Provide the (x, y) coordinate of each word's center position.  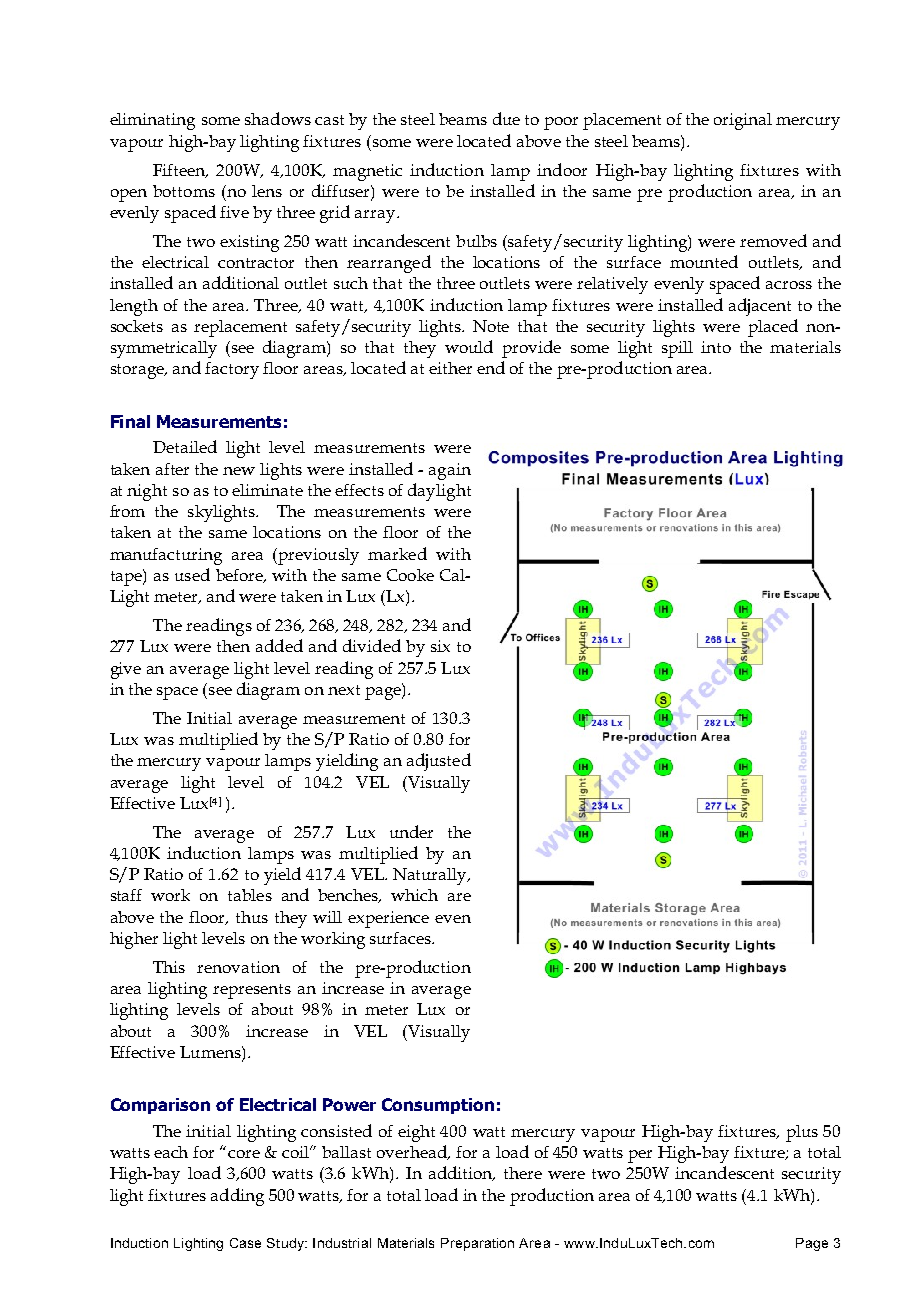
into (716, 347)
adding (237, 1197)
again (450, 471)
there (523, 1173)
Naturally (431, 876)
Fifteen (180, 171)
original (743, 121)
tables (250, 895)
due (506, 118)
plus (802, 1133)
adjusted (439, 762)
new (239, 471)
